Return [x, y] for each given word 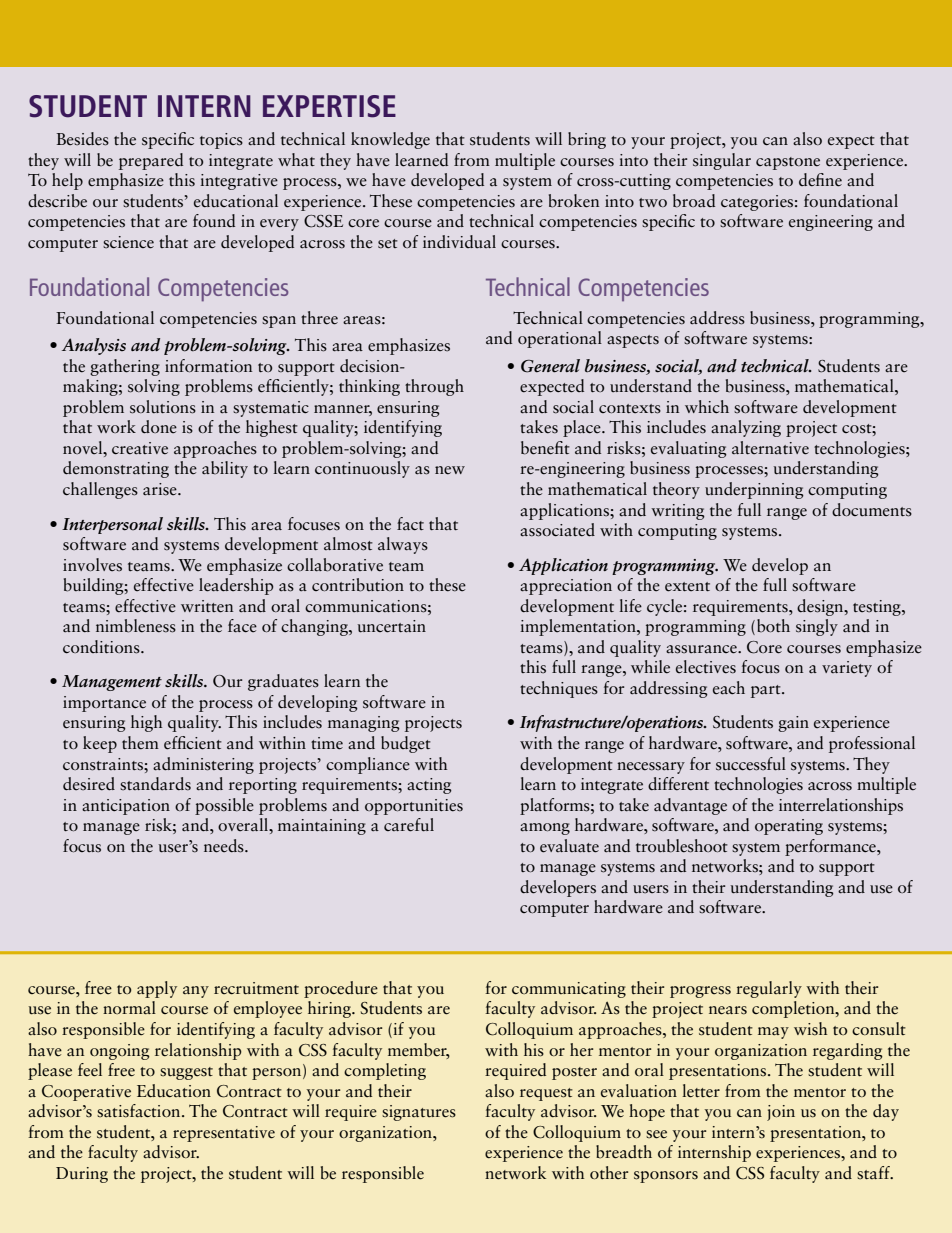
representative [224, 1134]
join [781, 1113]
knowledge [390, 140]
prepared [151, 161]
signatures [419, 1113]
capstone [788, 163]
